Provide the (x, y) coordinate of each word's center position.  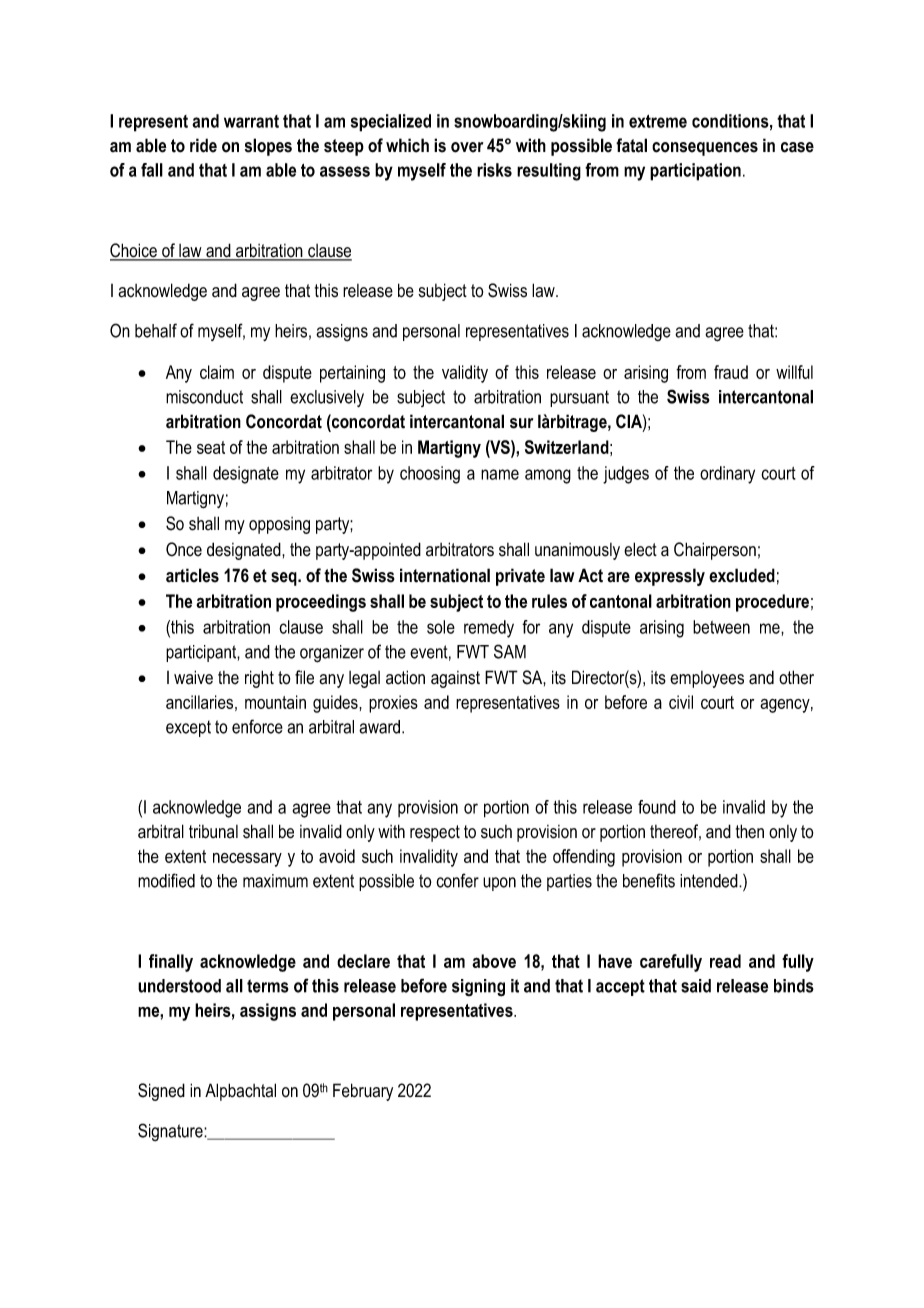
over (467, 147)
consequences (705, 149)
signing (478, 988)
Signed (161, 1092)
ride (203, 145)
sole (441, 627)
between (721, 627)
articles (192, 575)
